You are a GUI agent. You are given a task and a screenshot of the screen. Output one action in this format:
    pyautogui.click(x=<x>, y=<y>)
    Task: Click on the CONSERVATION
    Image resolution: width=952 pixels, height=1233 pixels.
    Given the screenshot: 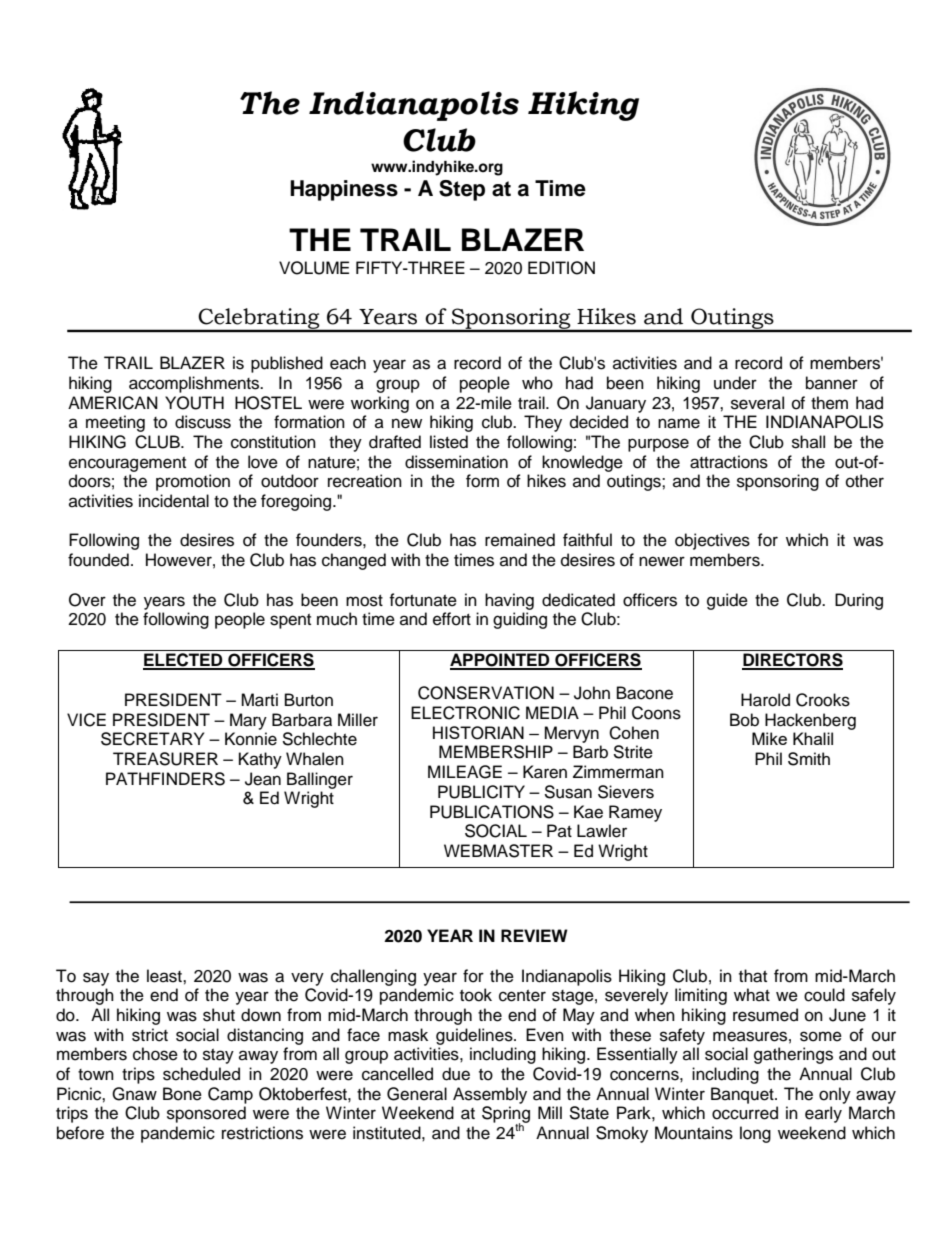 What is the action you would take?
    pyautogui.click(x=486, y=693)
